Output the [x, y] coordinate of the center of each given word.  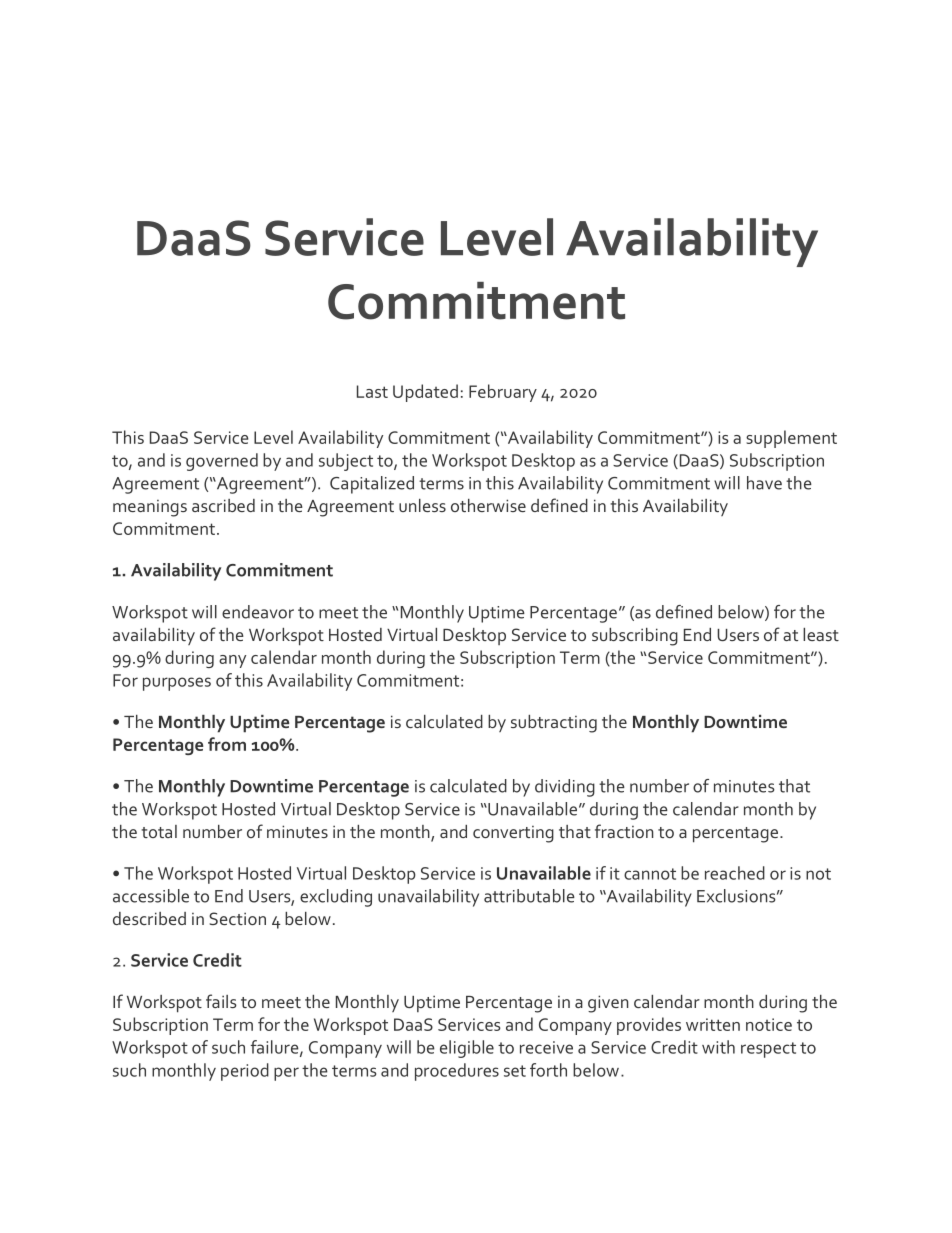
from [227, 744]
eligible [467, 1049]
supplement [791, 439]
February [503, 393]
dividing [565, 788]
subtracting [554, 724]
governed [222, 462]
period [245, 1072]
